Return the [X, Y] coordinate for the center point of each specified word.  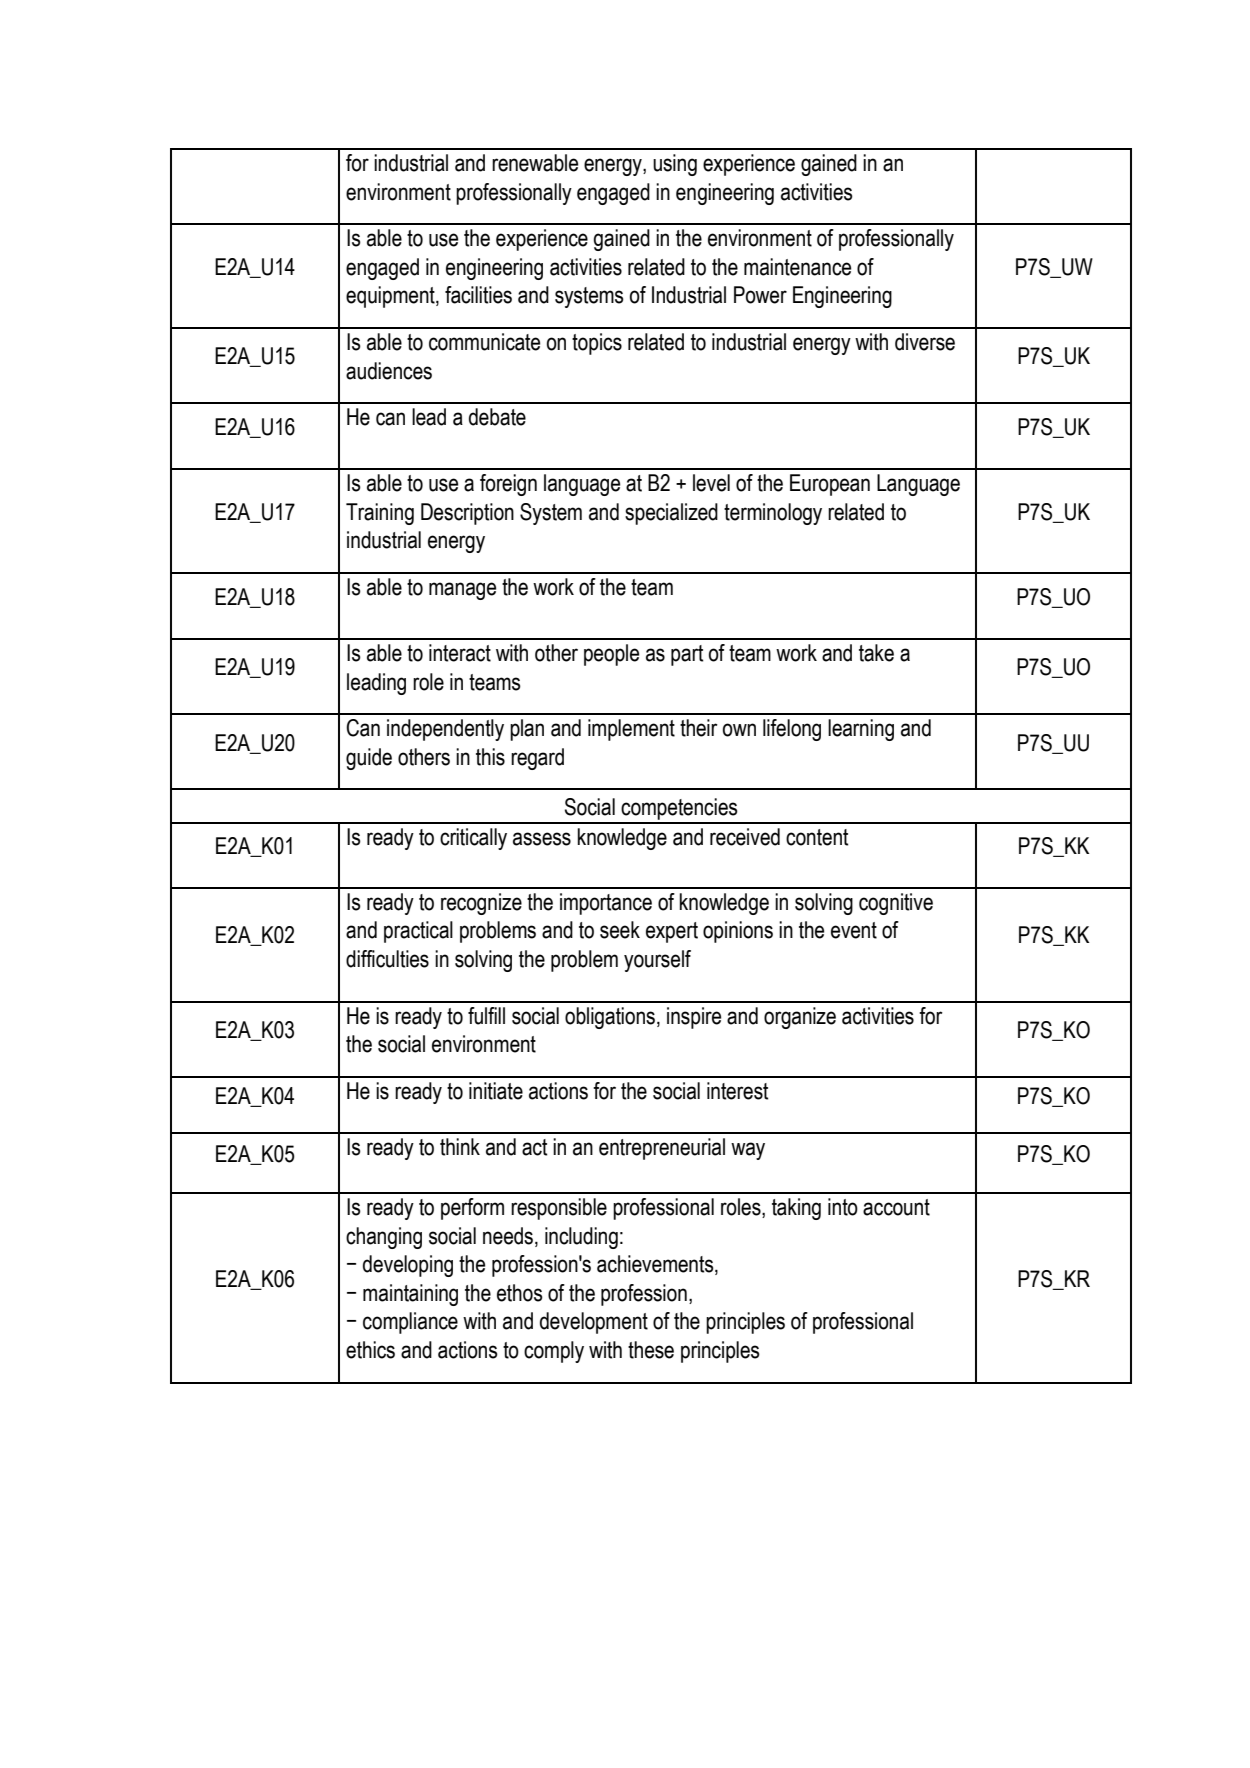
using [675, 165]
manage [462, 591]
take [876, 653]
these [651, 1350]
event [854, 930]
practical [418, 932]
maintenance [797, 267]
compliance [410, 1323]
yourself [657, 961]
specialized [671, 514]
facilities [478, 295]
